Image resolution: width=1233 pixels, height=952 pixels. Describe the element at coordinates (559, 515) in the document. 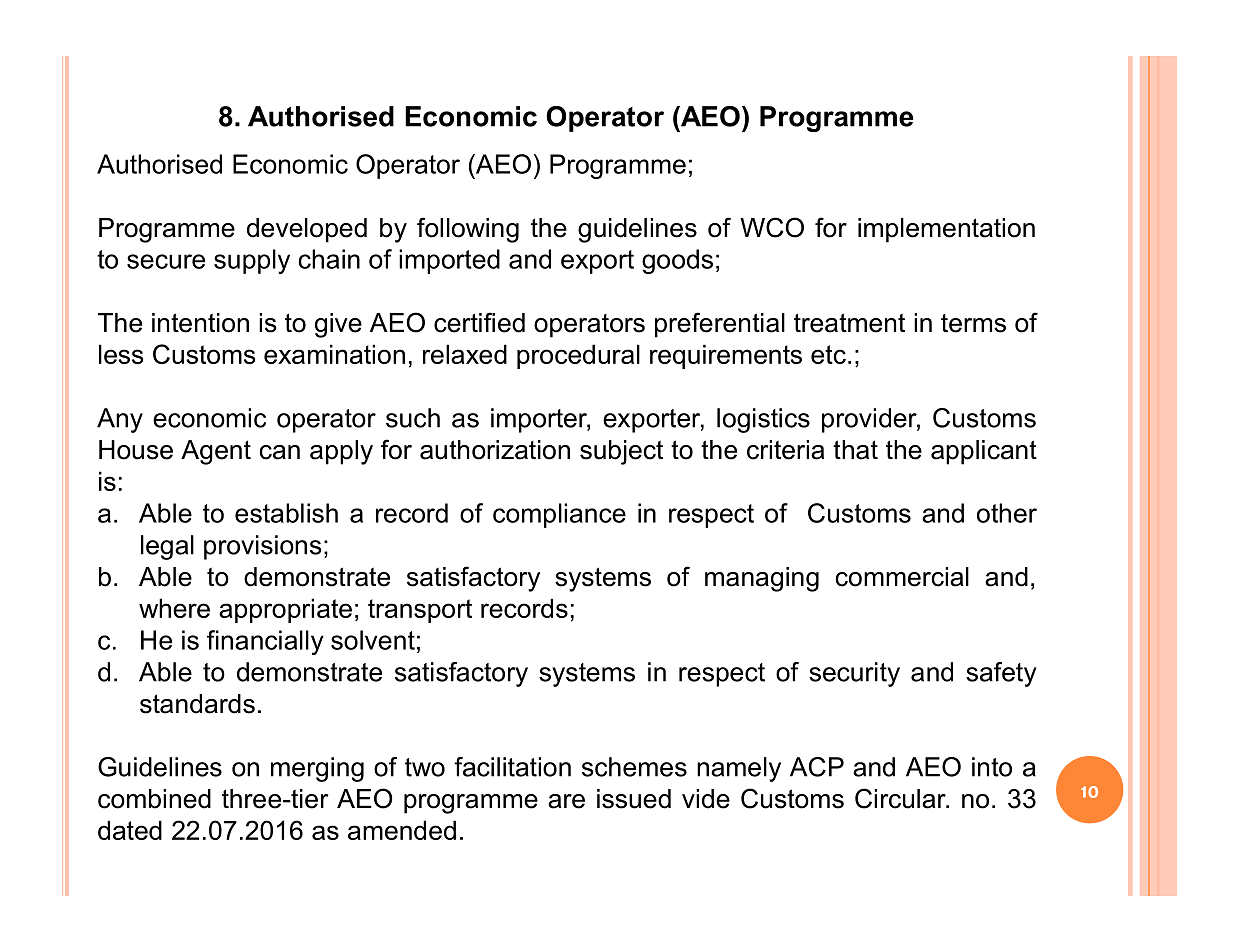

I see `compliance` at that location.
